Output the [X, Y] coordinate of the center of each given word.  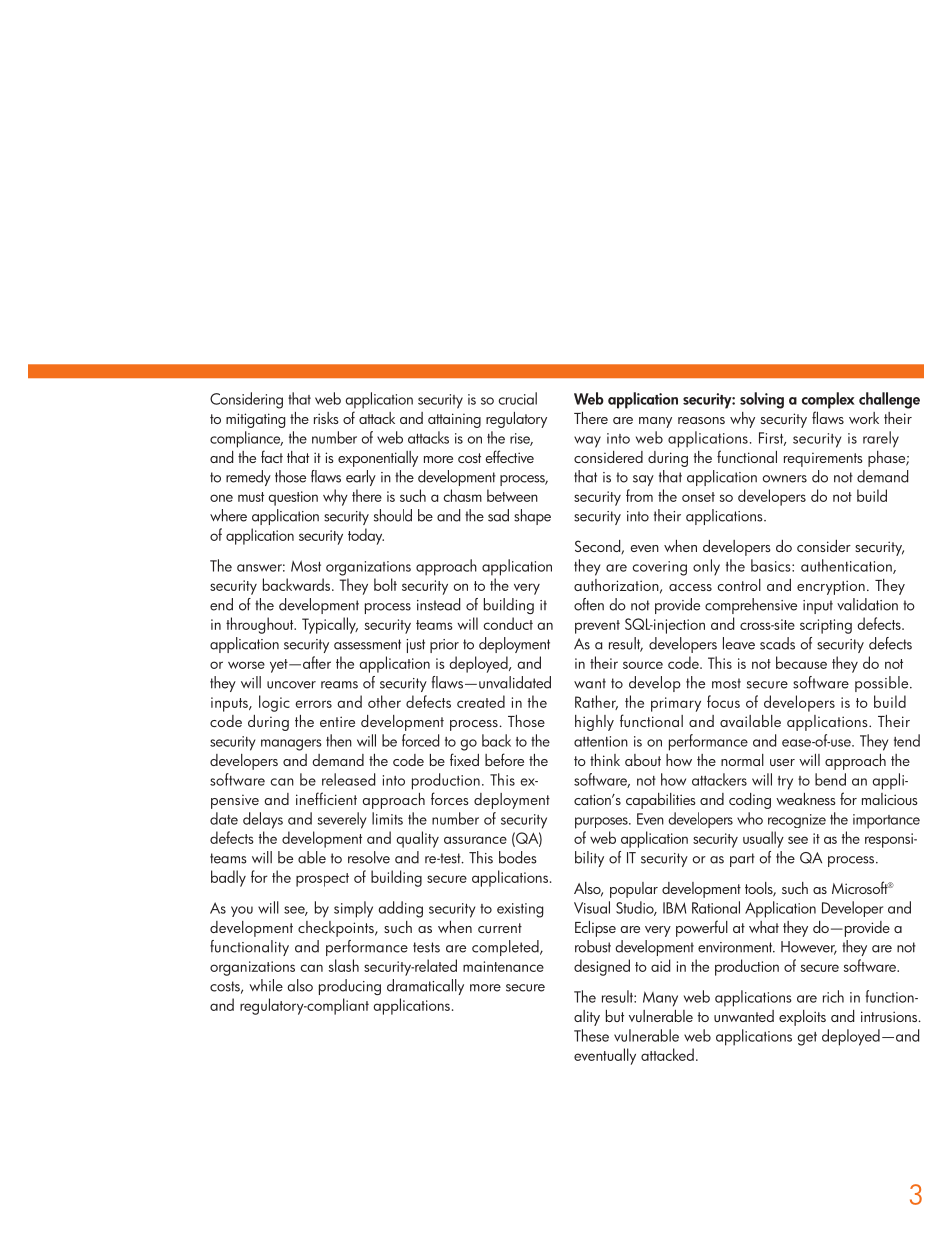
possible [883, 684]
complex [828, 400]
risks [326, 418]
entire [337, 721]
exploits [802, 1018]
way [587, 442]
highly [594, 723]
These [591, 1035]
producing [350, 987]
